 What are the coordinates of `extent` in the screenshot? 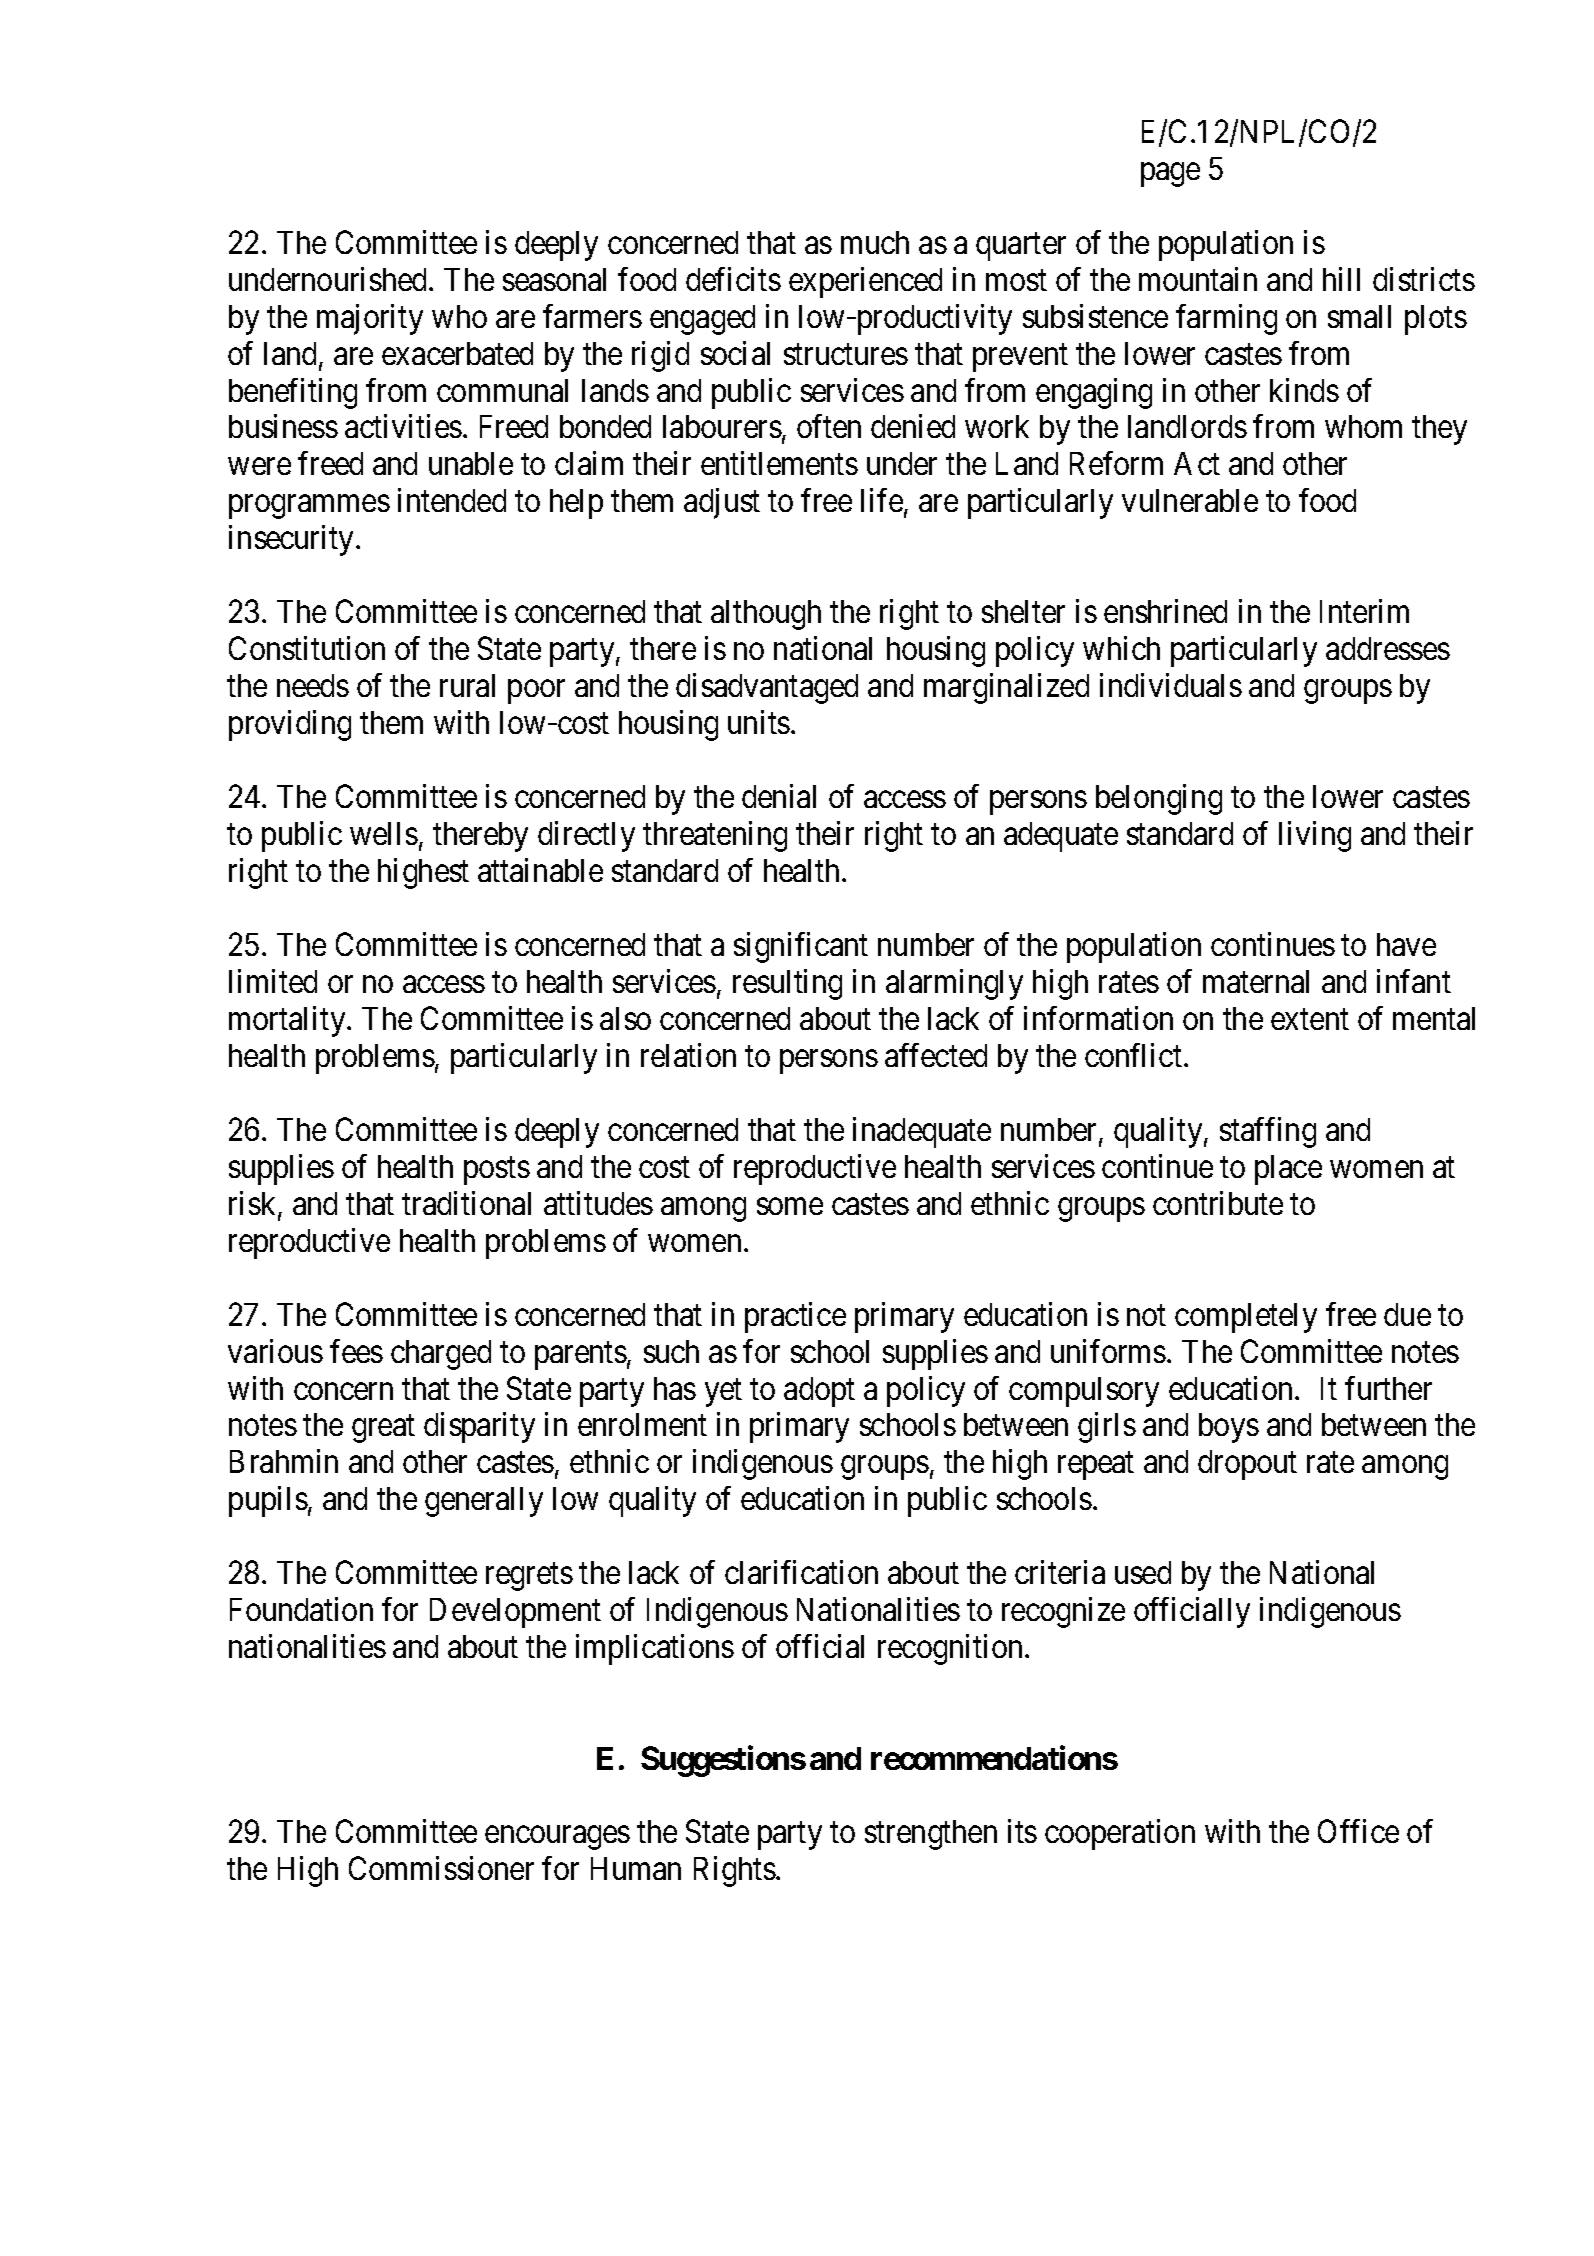 It's located at (1310, 1019).
